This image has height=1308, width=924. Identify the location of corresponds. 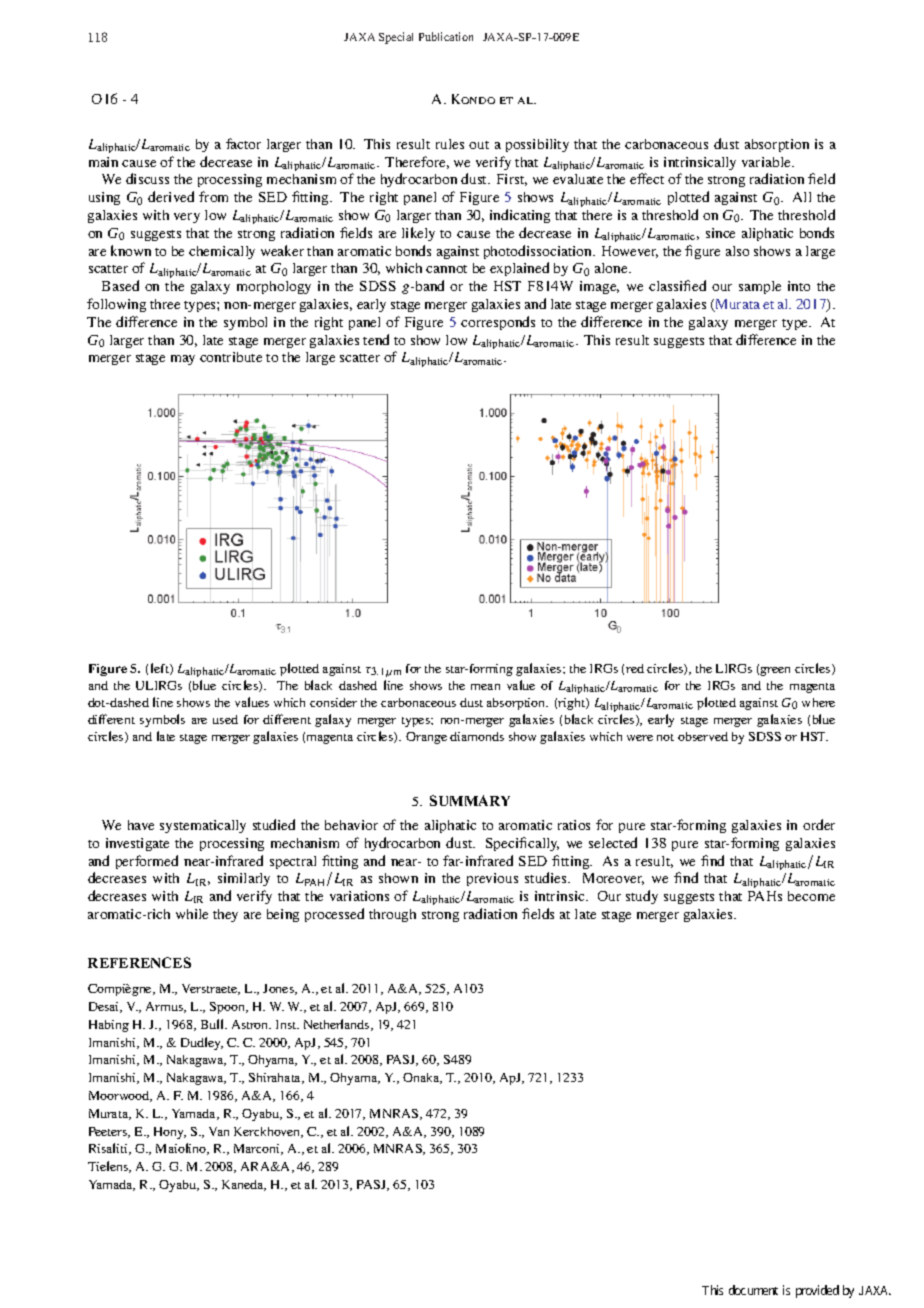
(498, 323).
